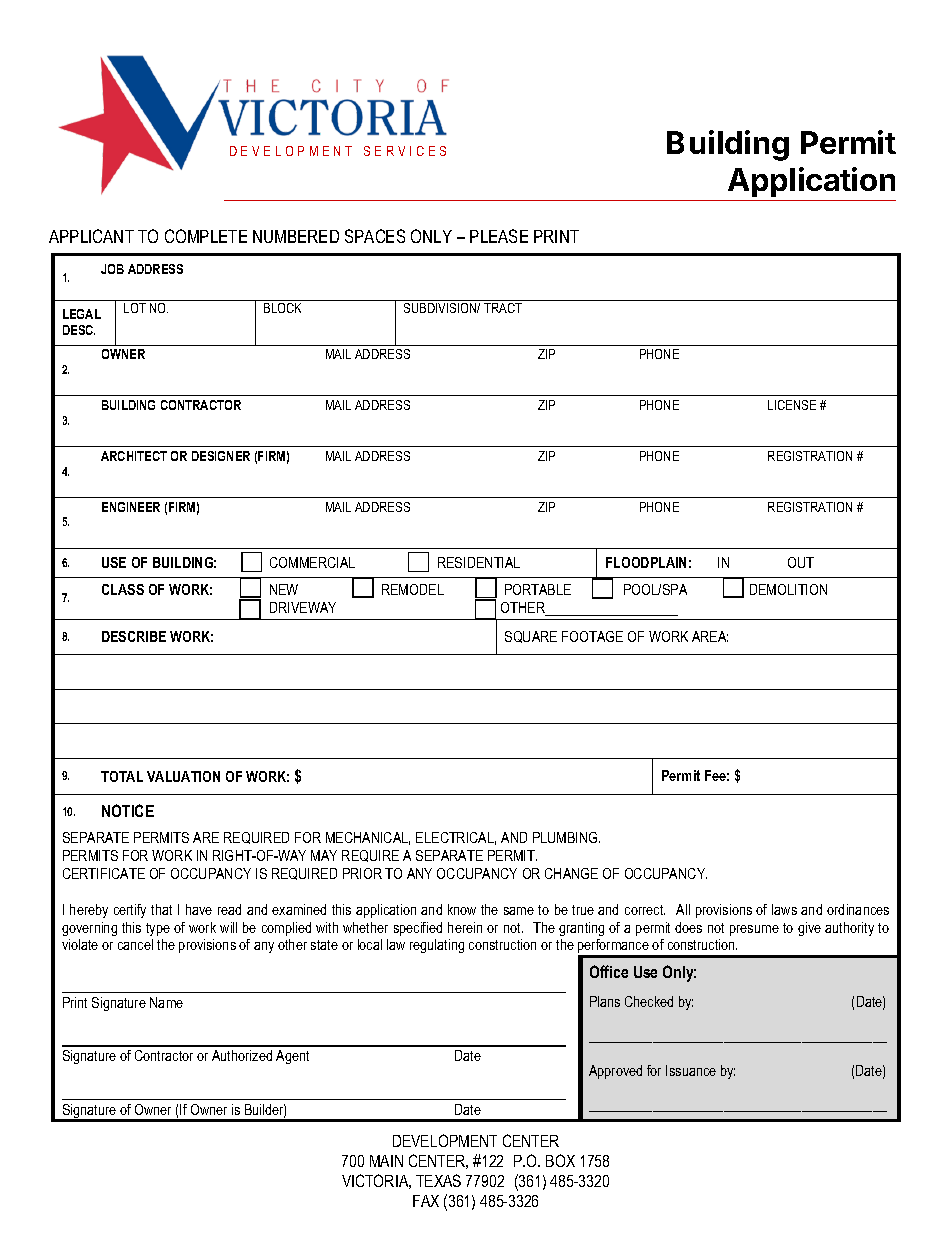 This document has height=1233, width=952. Describe the element at coordinates (792, 405) in the document. I see `LICENSE` at that location.
